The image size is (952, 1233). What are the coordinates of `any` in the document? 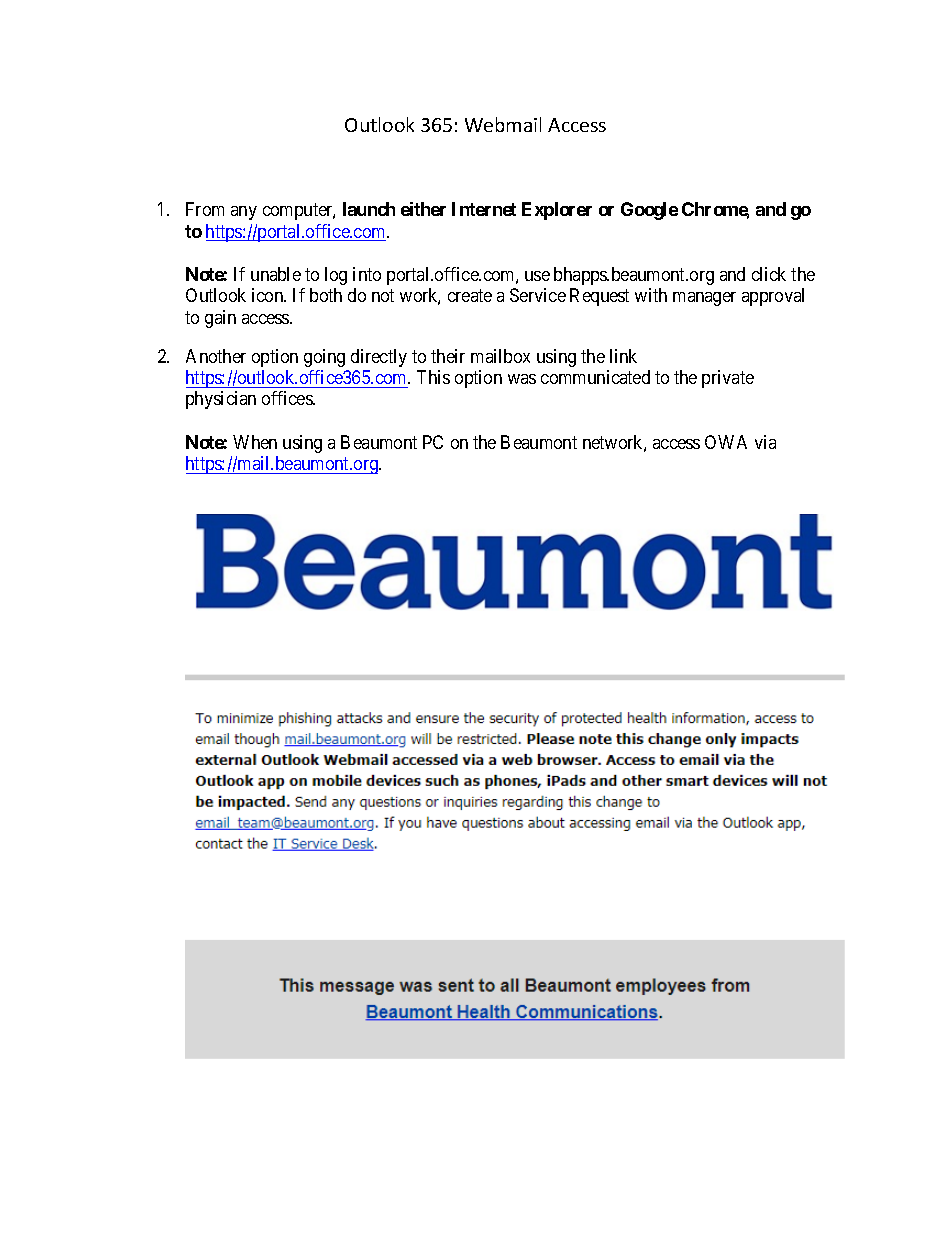 It's located at (244, 213).
